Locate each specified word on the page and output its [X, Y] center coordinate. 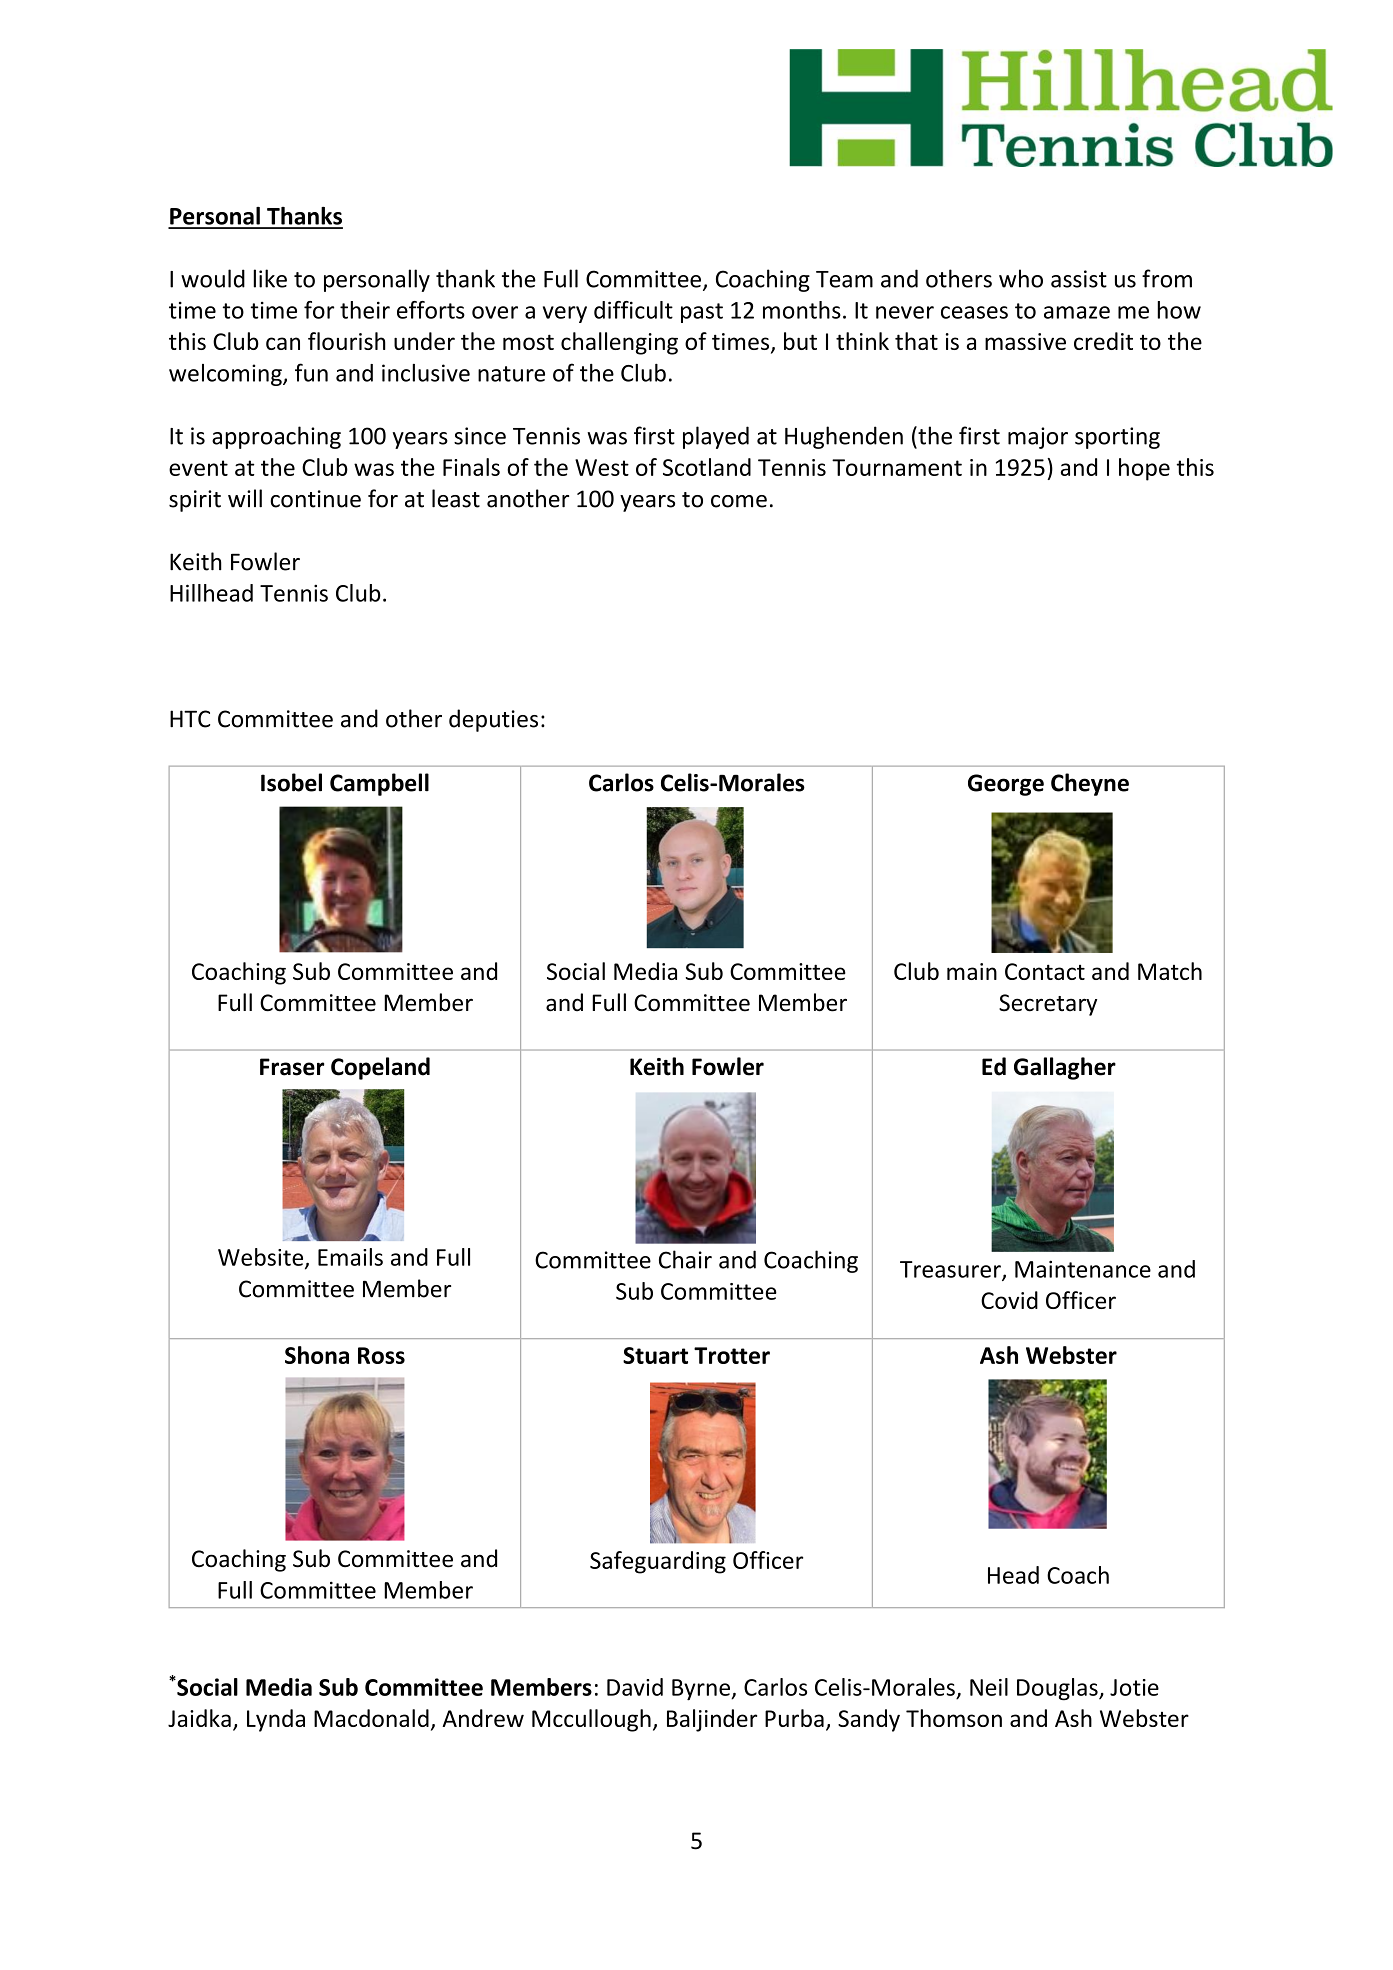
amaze [1077, 312]
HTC [190, 719]
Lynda [276, 1720]
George [1006, 785]
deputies [493, 720]
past [702, 313]
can [283, 343]
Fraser [292, 1067]
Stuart [655, 1355]
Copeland [380, 1068]
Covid [1009, 1300]
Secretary [1048, 1005]
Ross [381, 1355]
